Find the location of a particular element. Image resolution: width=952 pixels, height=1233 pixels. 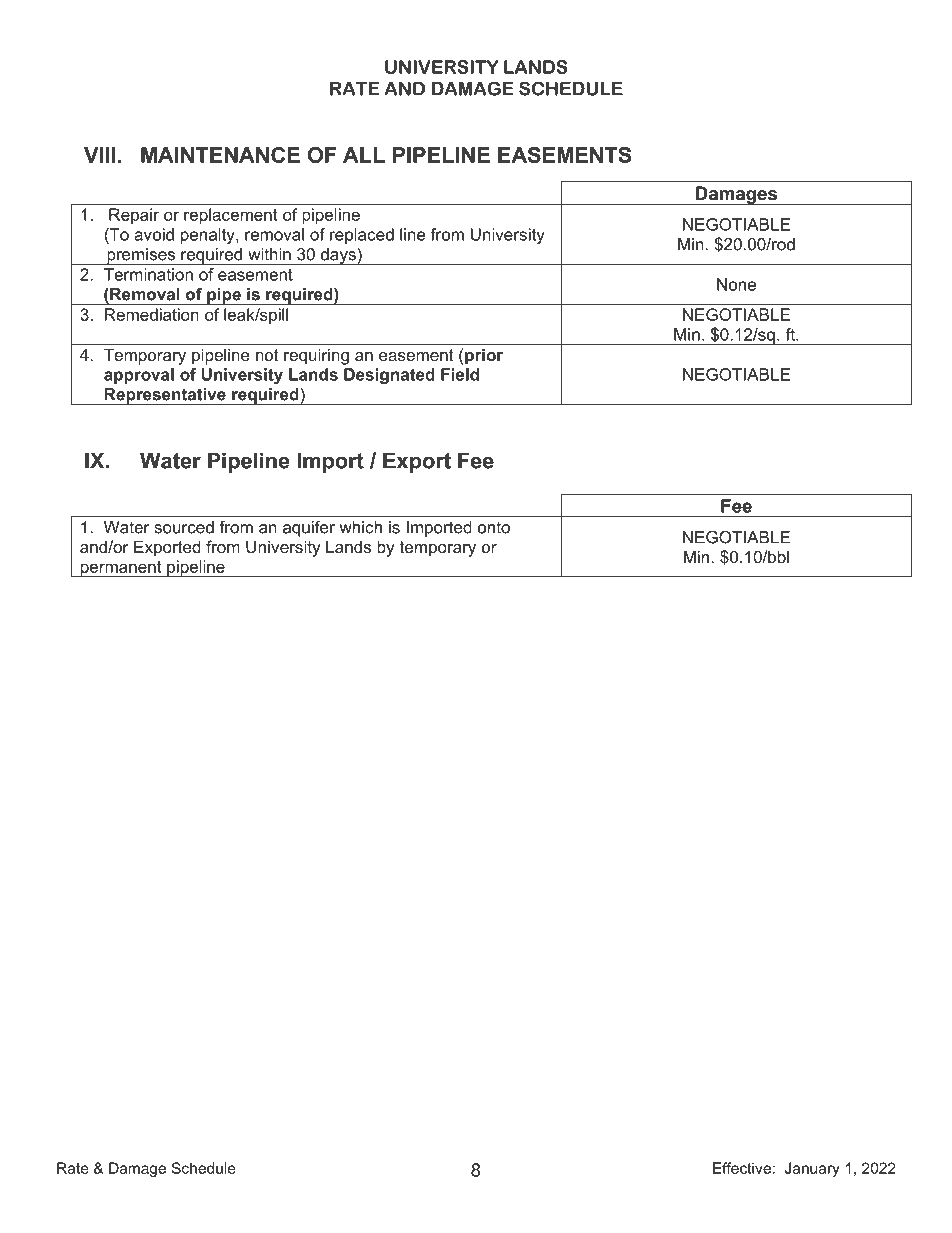

permanent is located at coordinates (121, 569).
